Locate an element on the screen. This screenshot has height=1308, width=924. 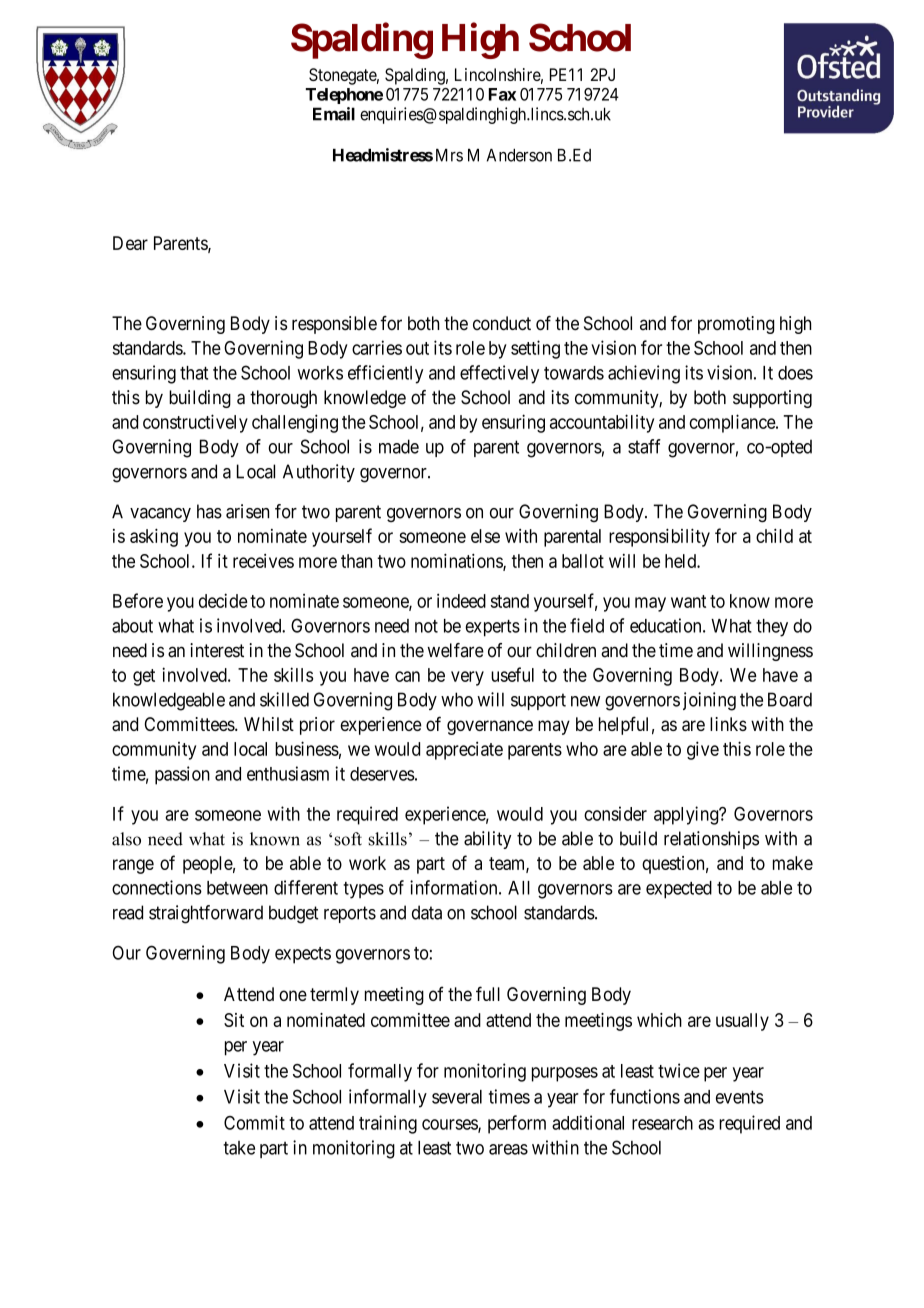
data is located at coordinates (427, 912).
